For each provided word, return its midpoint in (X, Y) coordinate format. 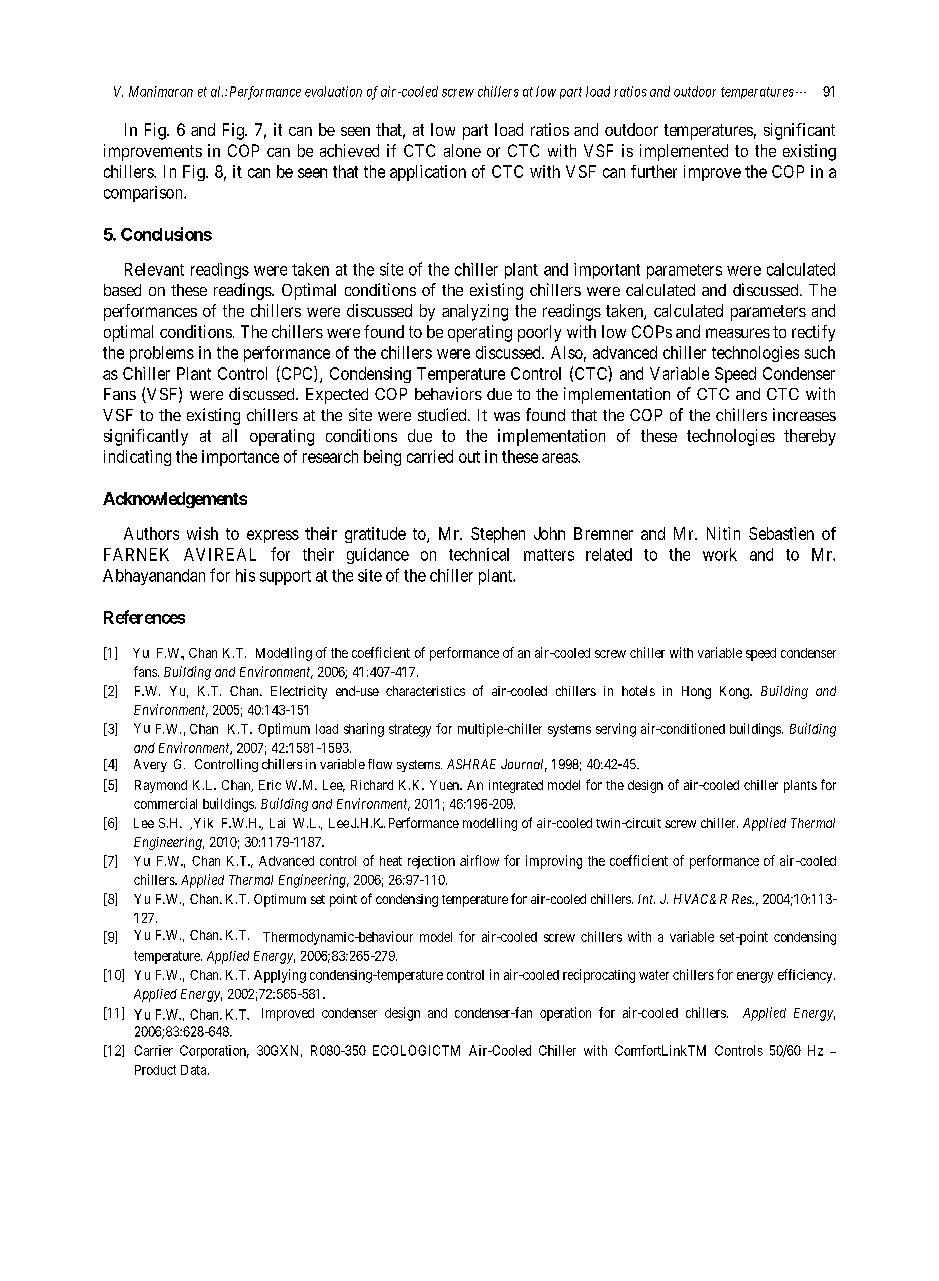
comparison (144, 194)
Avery (150, 765)
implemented (684, 152)
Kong (735, 692)
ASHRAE (471, 764)
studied (443, 414)
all (229, 435)
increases (804, 414)
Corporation (214, 1051)
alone (462, 150)
